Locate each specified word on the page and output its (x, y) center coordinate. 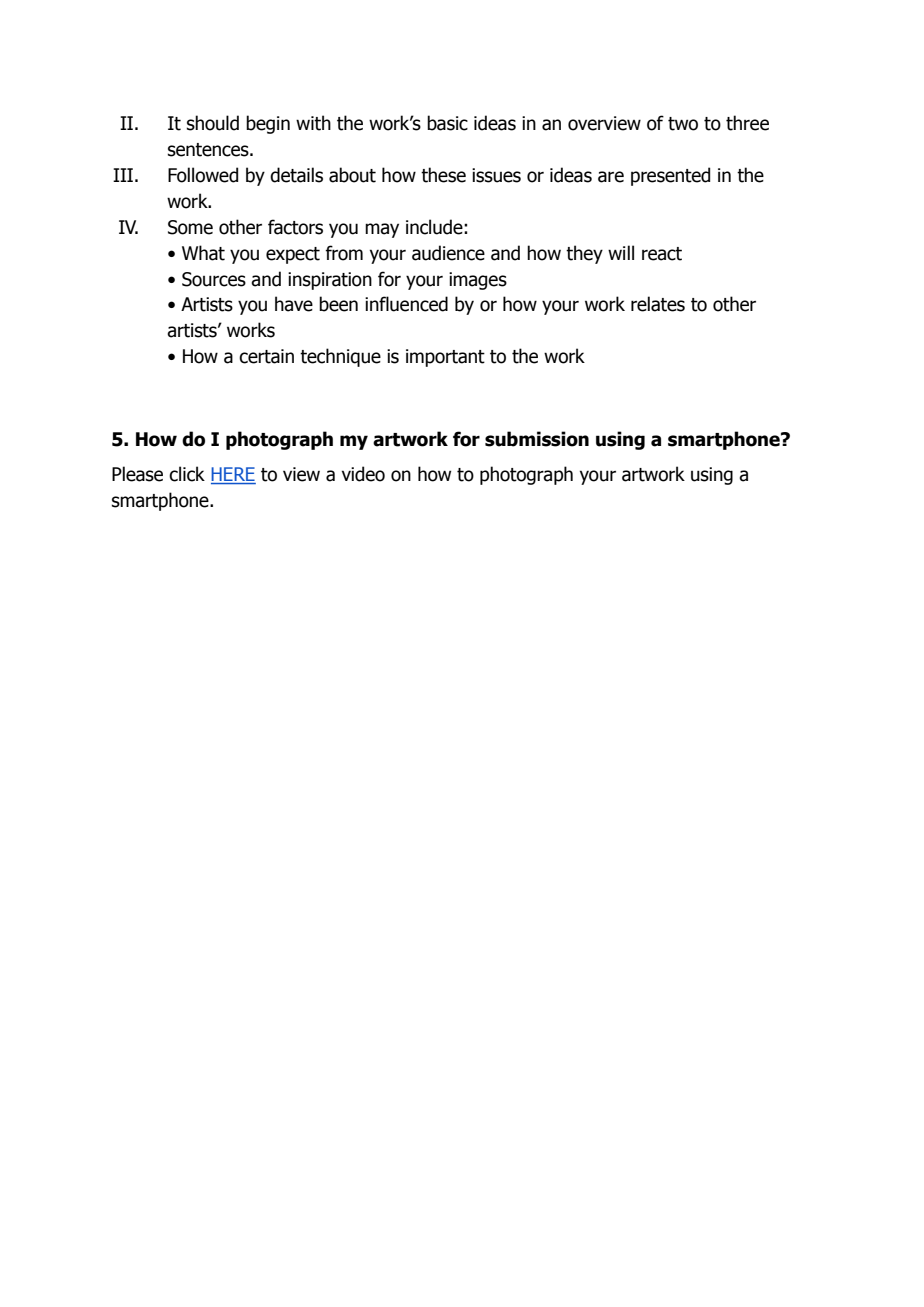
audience (448, 253)
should (213, 123)
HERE (233, 474)
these (443, 175)
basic (447, 123)
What (203, 253)
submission (537, 439)
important (445, 358)
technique (340, 357)
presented (670, 176)
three (747, 123)
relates (658, 304)
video (363, 474)
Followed (203, 175)
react (662, 254)
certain (266, 356)
